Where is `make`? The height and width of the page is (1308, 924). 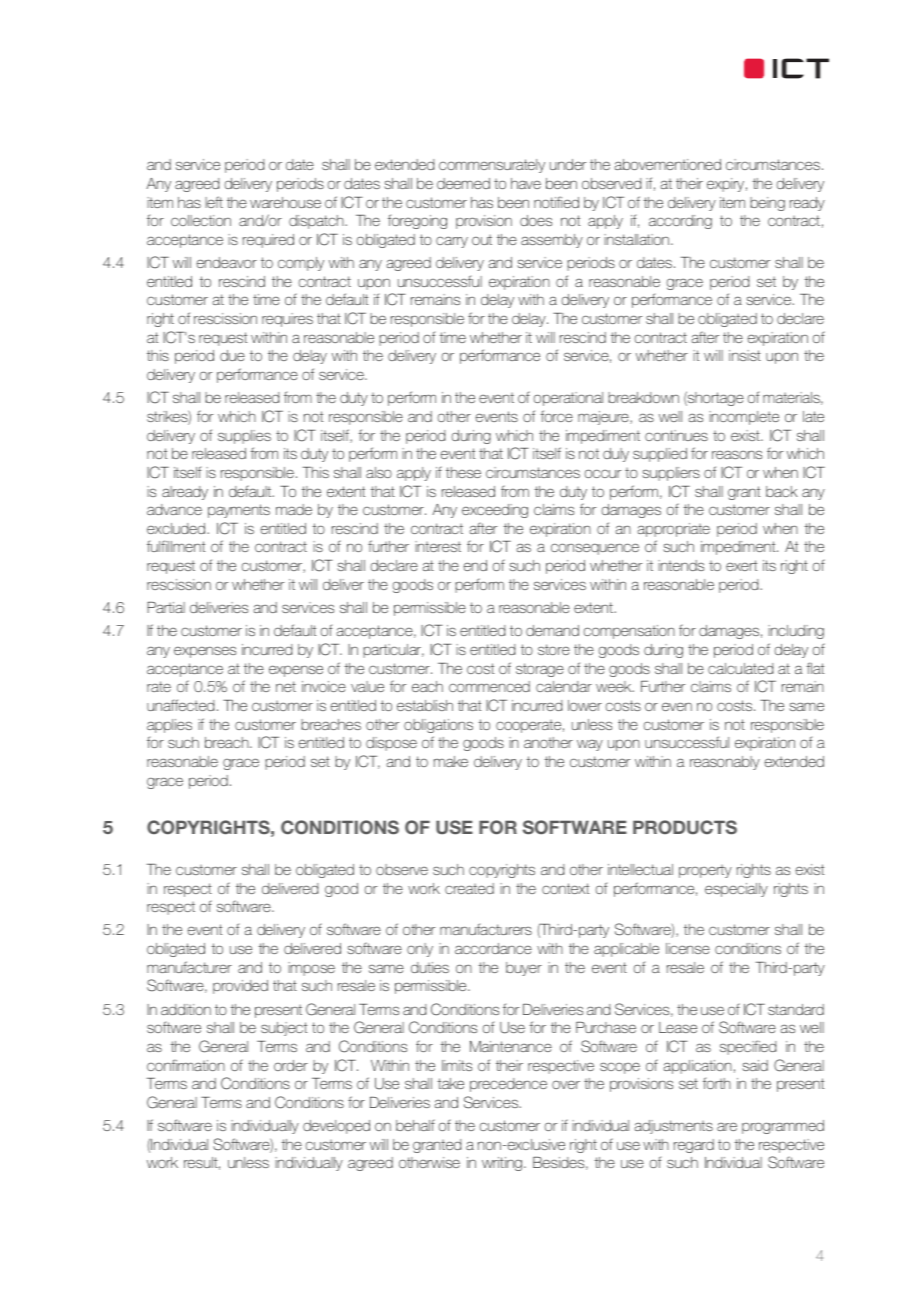
make is located at coordinates (451, 761).
